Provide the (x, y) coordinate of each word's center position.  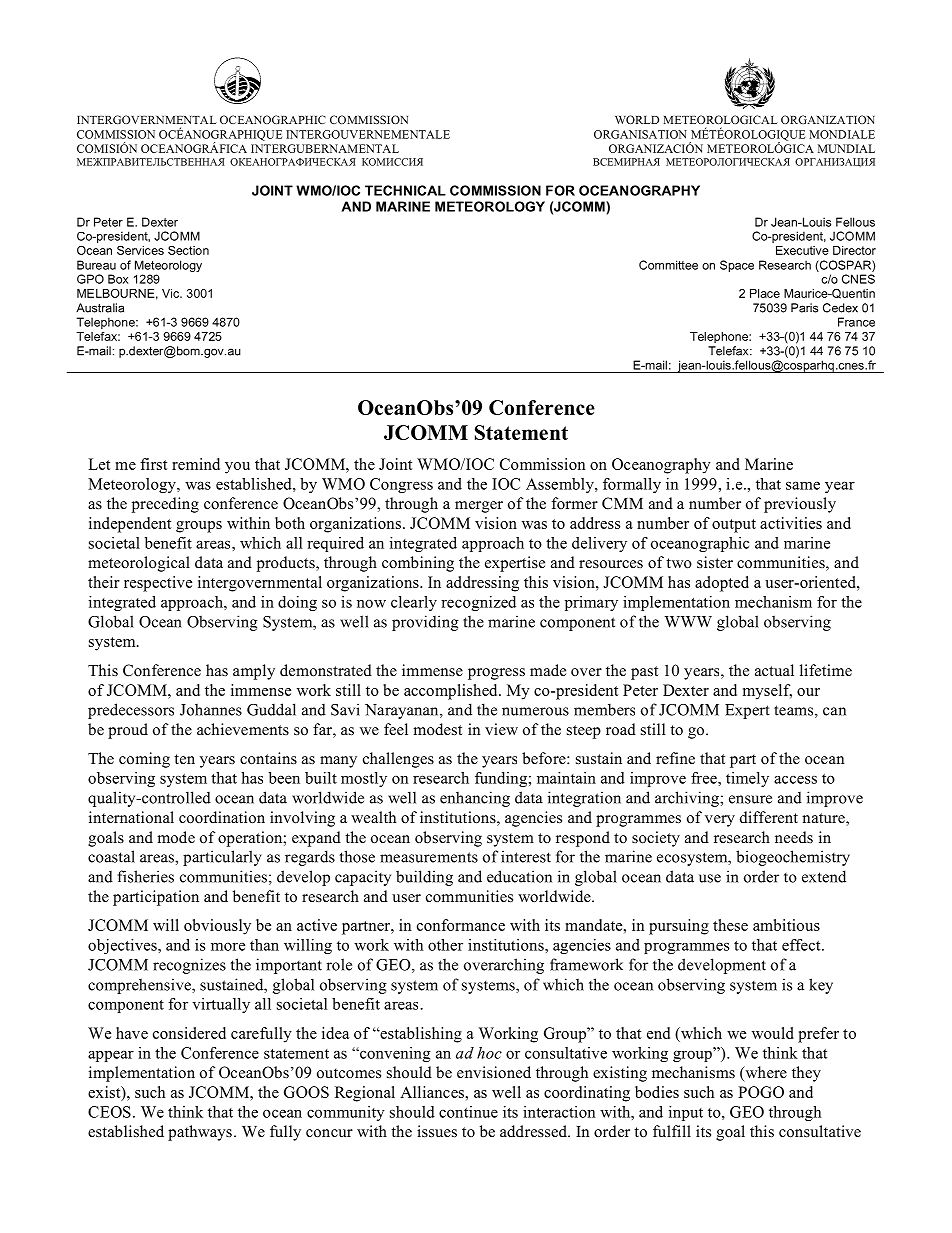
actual (774, 670)
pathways (200, 1133)
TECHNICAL (405, 190)
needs (794, 837)
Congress (401, 485)
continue (468, 1112)
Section (188, 250)
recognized (478, 603)
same (803, 485)
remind (196, 464)
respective (158, 584)
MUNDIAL (846, 148)
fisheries (145, 876)
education (519, 876)
